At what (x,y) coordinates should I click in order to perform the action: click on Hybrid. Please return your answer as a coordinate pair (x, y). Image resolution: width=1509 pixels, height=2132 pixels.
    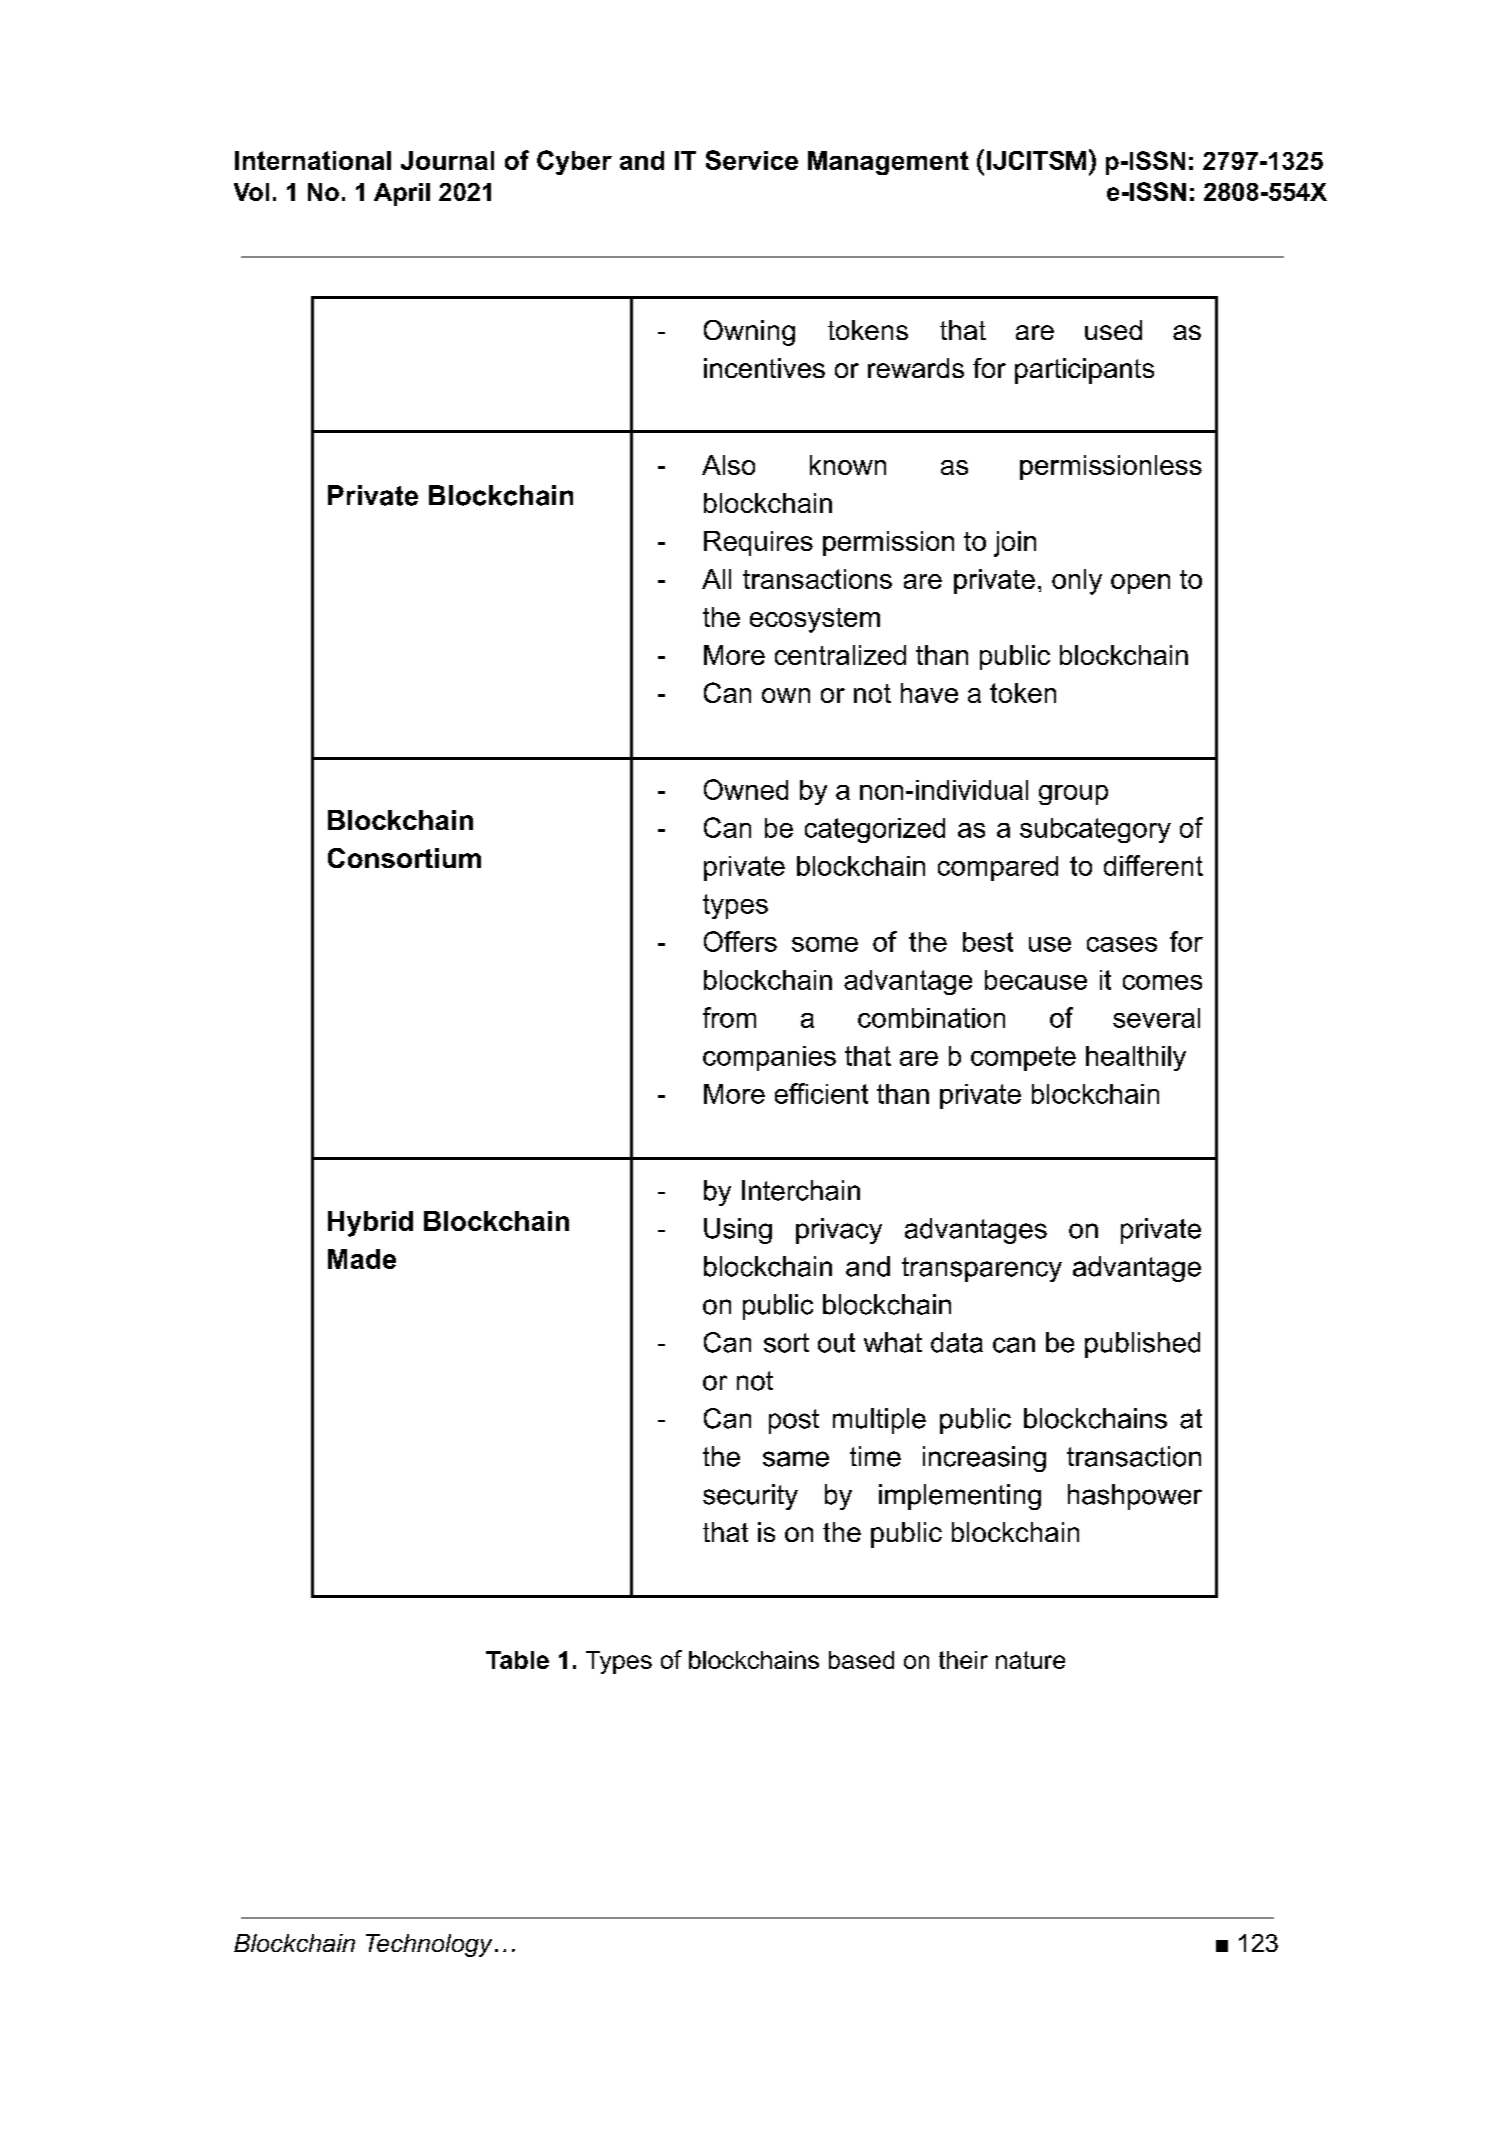
    Looking at the image, I should click on (370, 1224).
